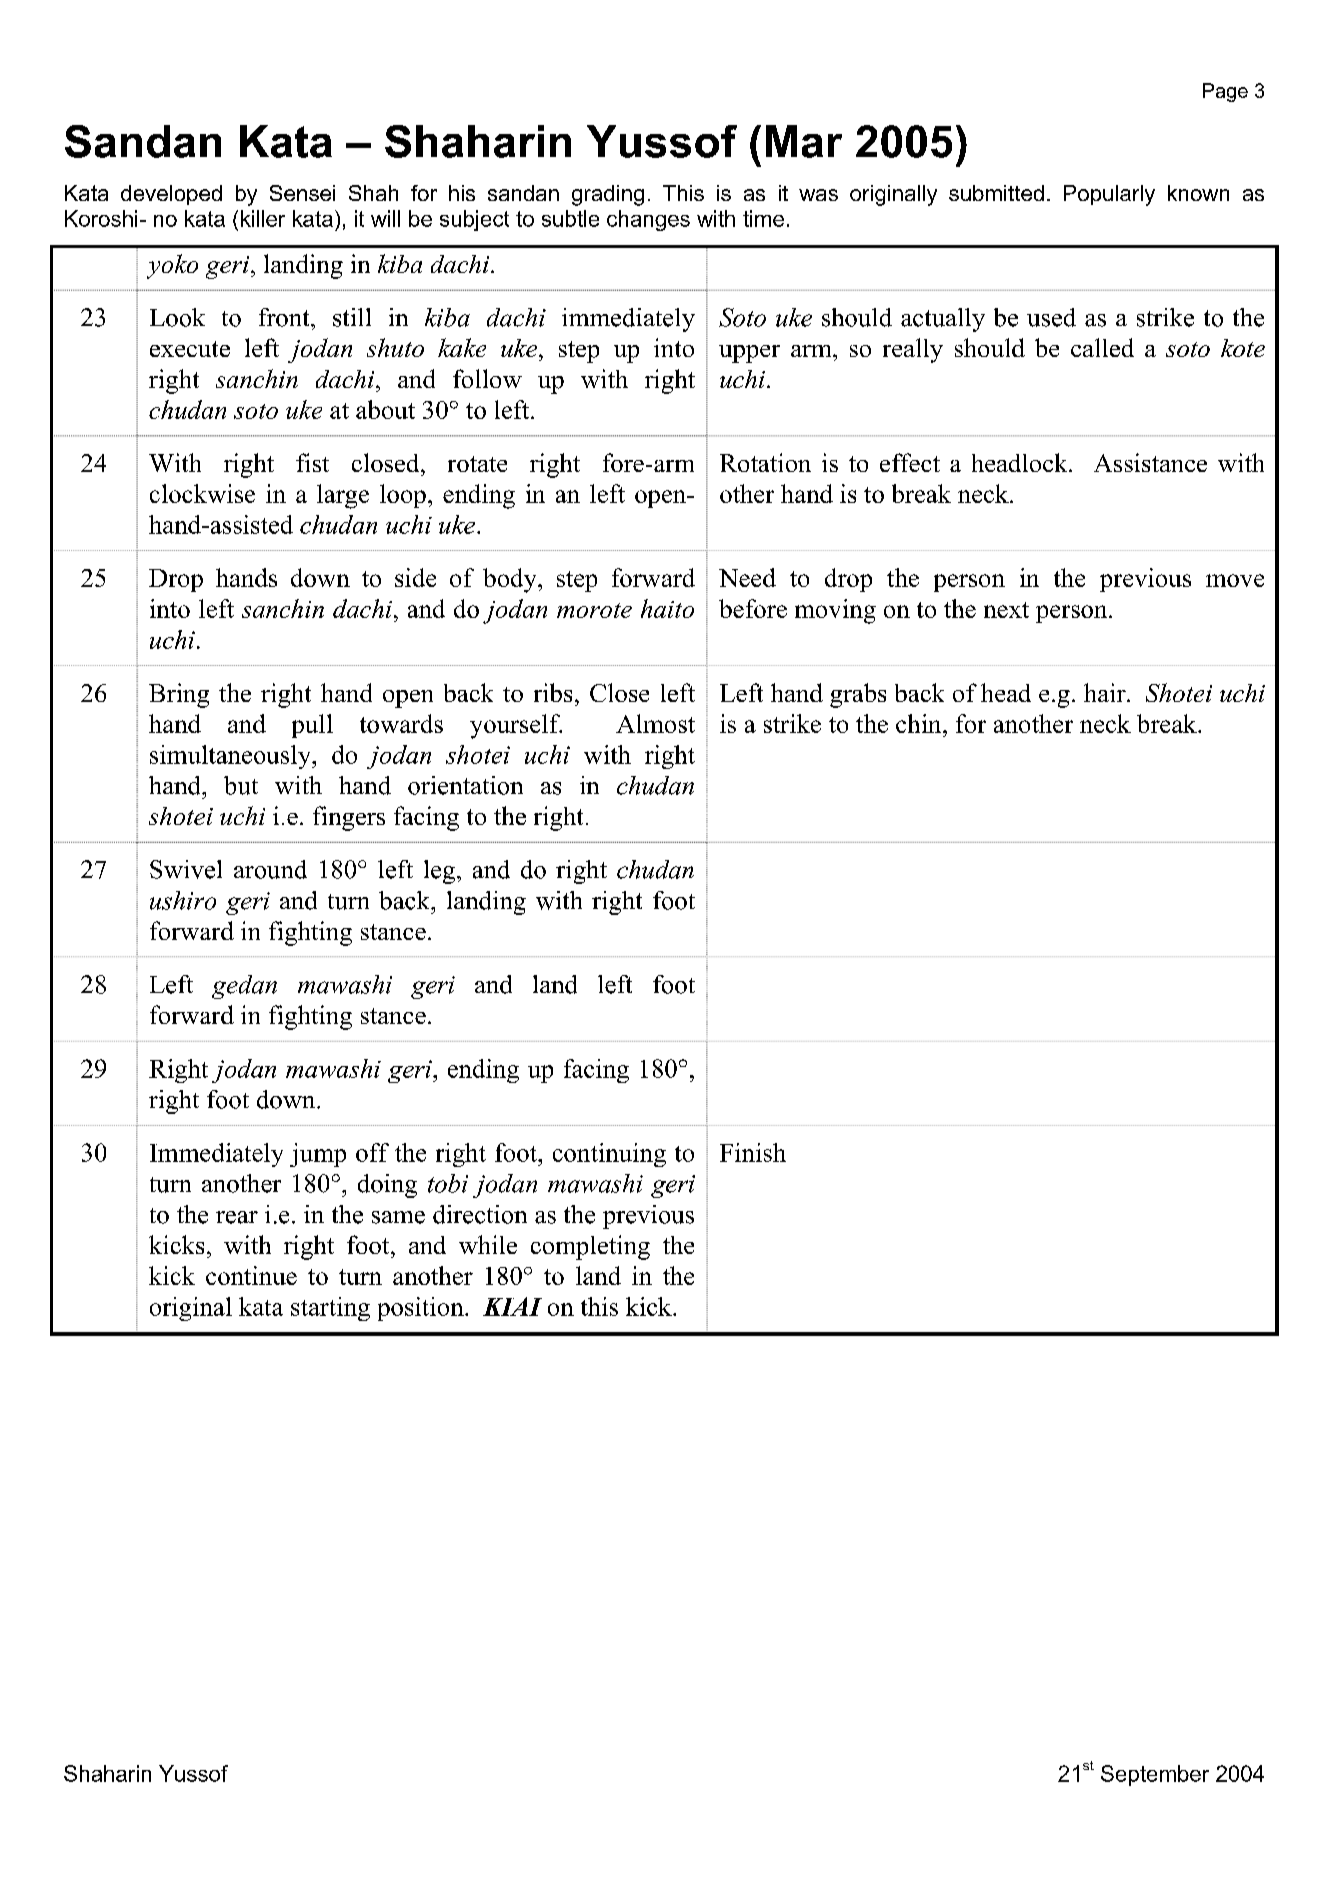 The height and width of the screenshot is (1879, 1328). I want to click on Popularly, so click(1109, 195).
